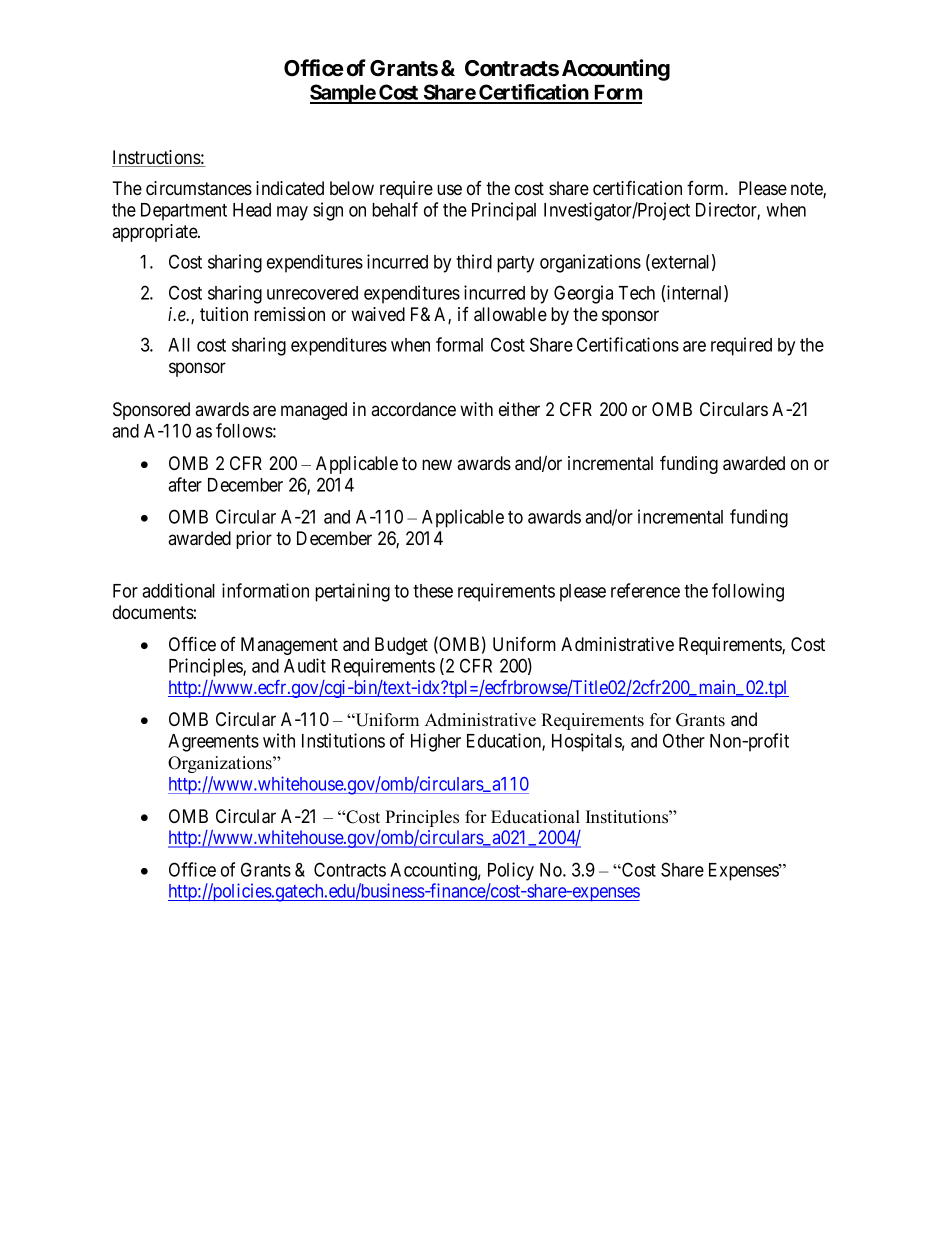 The image size is (952, 1233). What do you see at coordinates (583, 294) in the document?
I see `Georgia` at bounding box center [583, 294].
